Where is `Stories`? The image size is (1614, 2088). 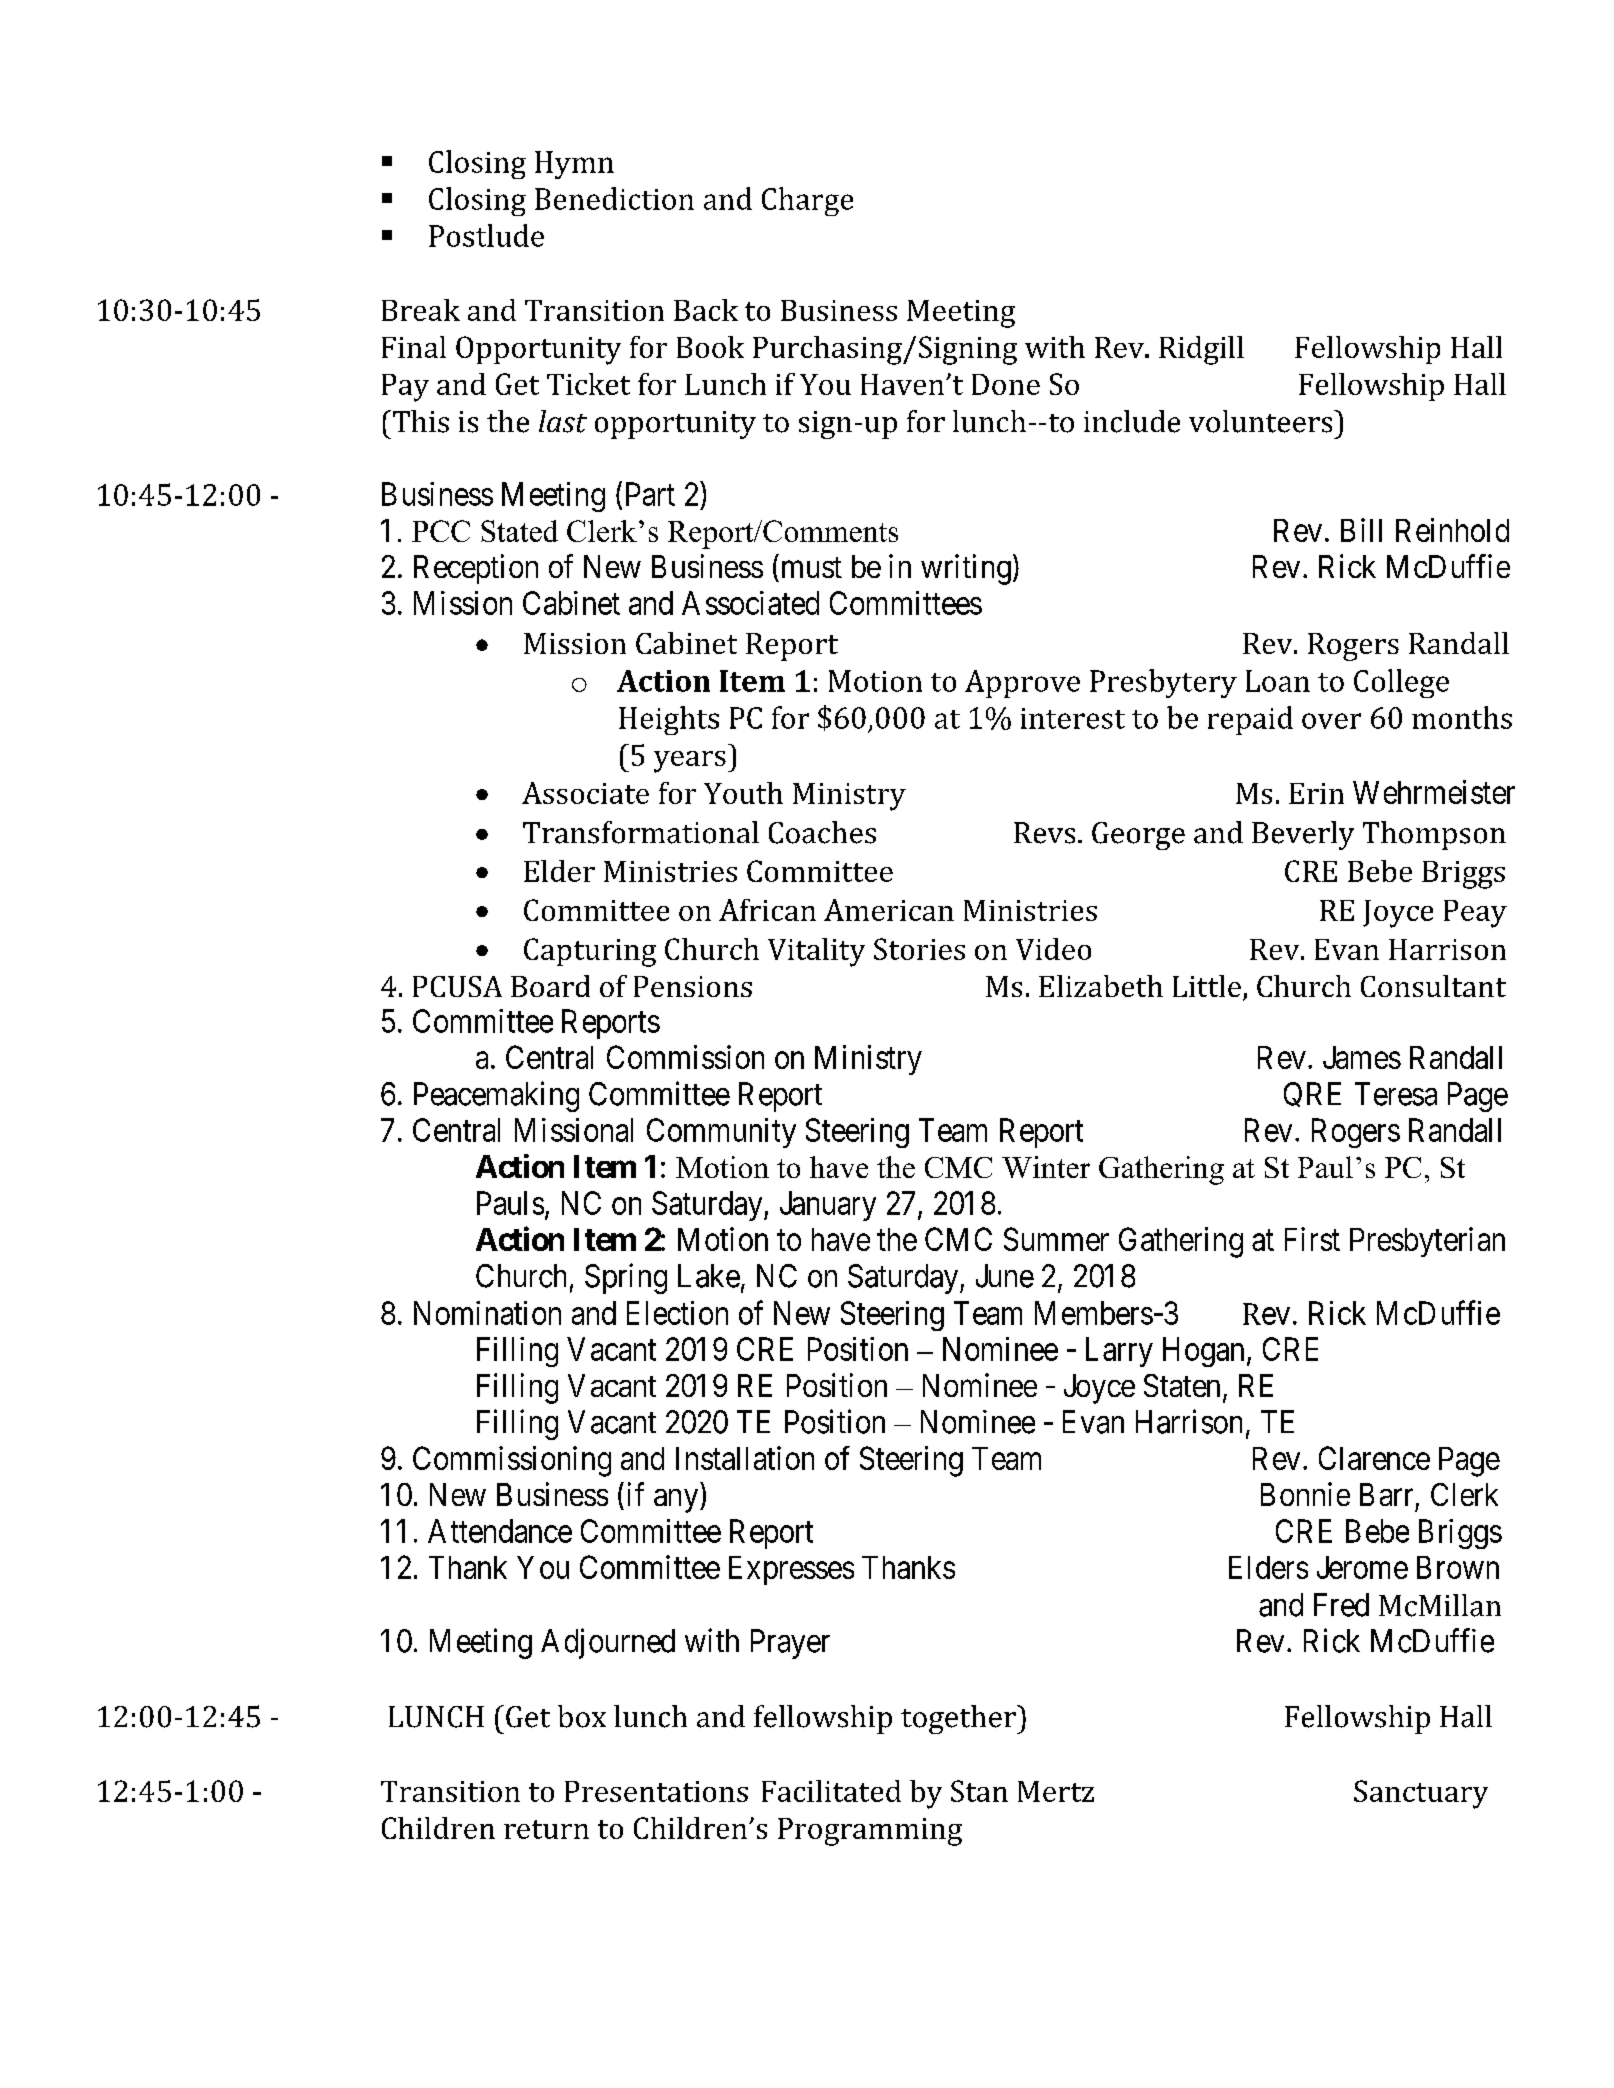
Stories is located at coordinates (919, 949).
